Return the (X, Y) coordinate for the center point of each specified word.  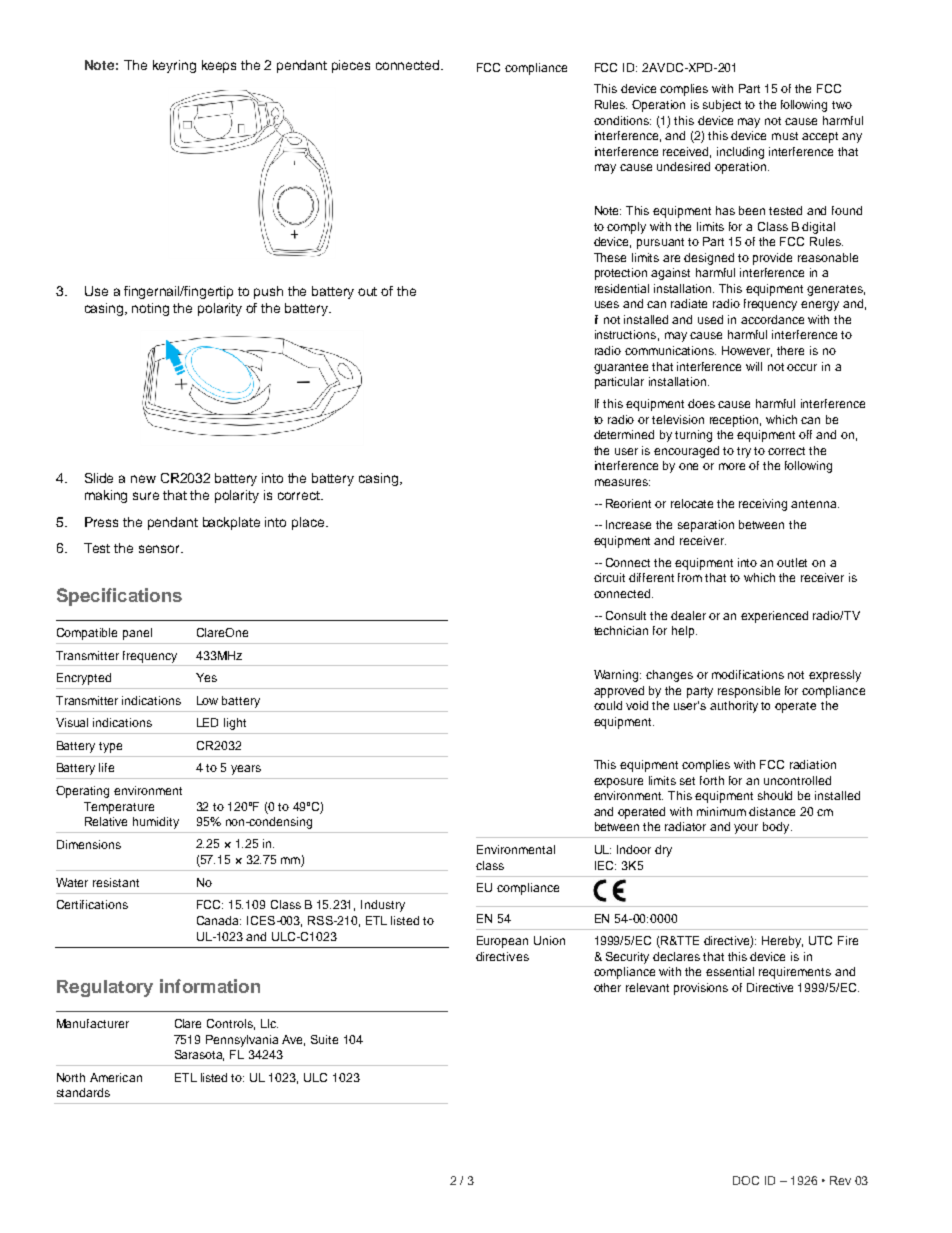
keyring (174, 66)
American (116, 1077)
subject (722, 106)
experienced (774, 617)
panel (137, 634)
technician (621, 630)
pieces (351, 66)
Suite (324, 1039)
